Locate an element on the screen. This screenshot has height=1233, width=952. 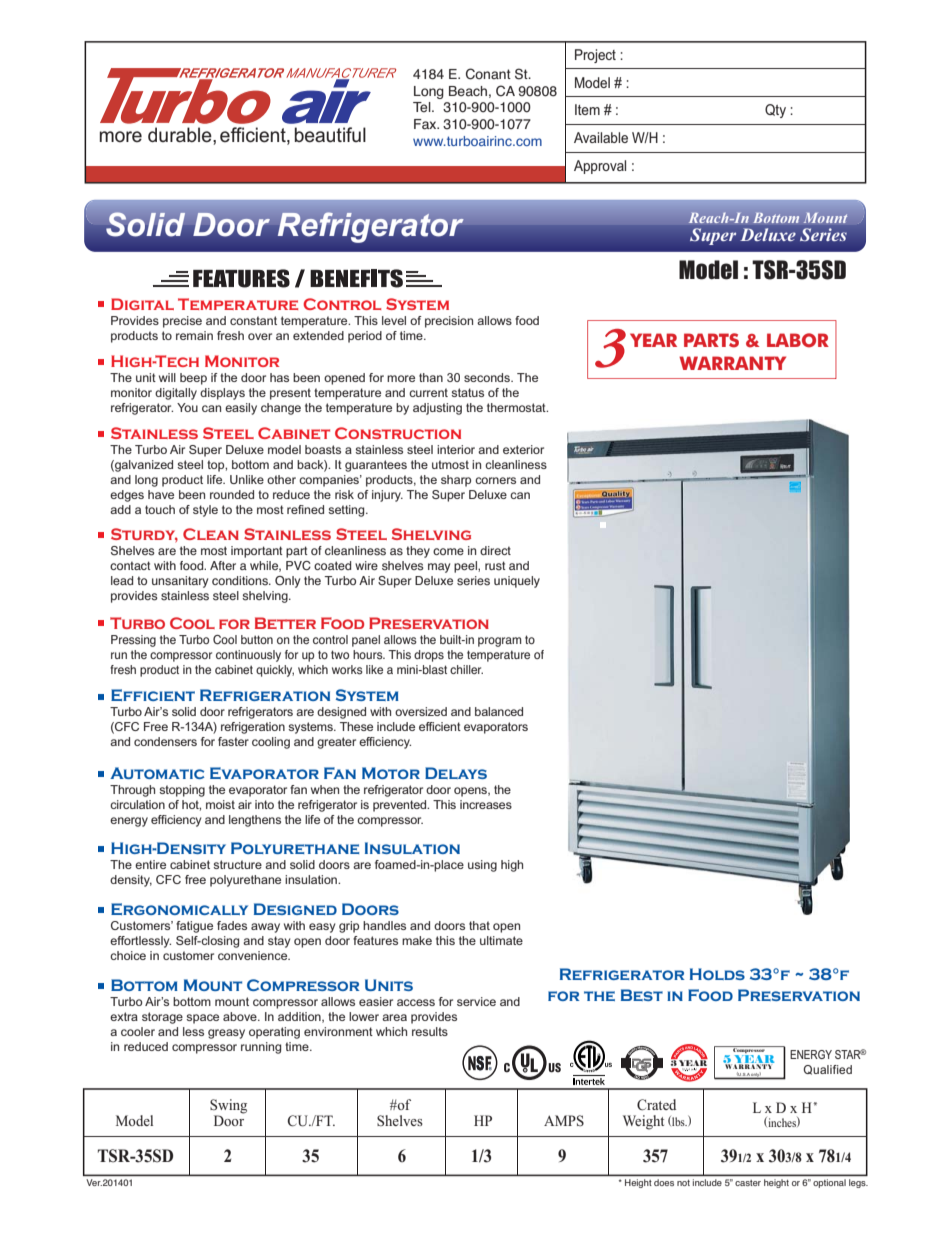
You is located at coordinates (187, 407).
